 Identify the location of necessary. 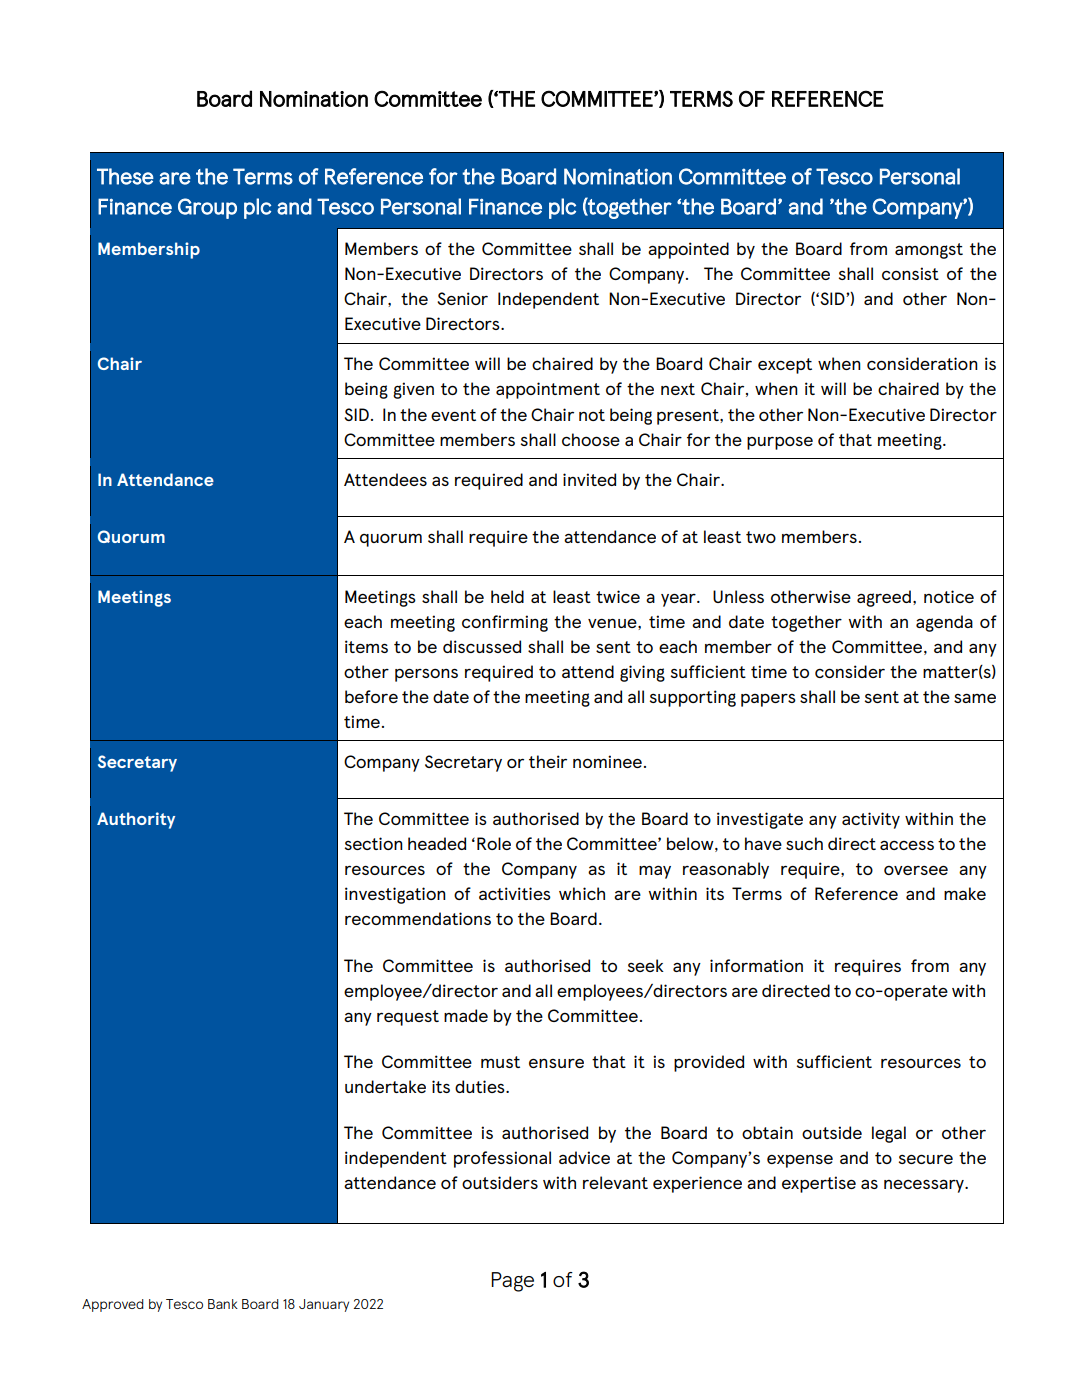
(925, 1186).
